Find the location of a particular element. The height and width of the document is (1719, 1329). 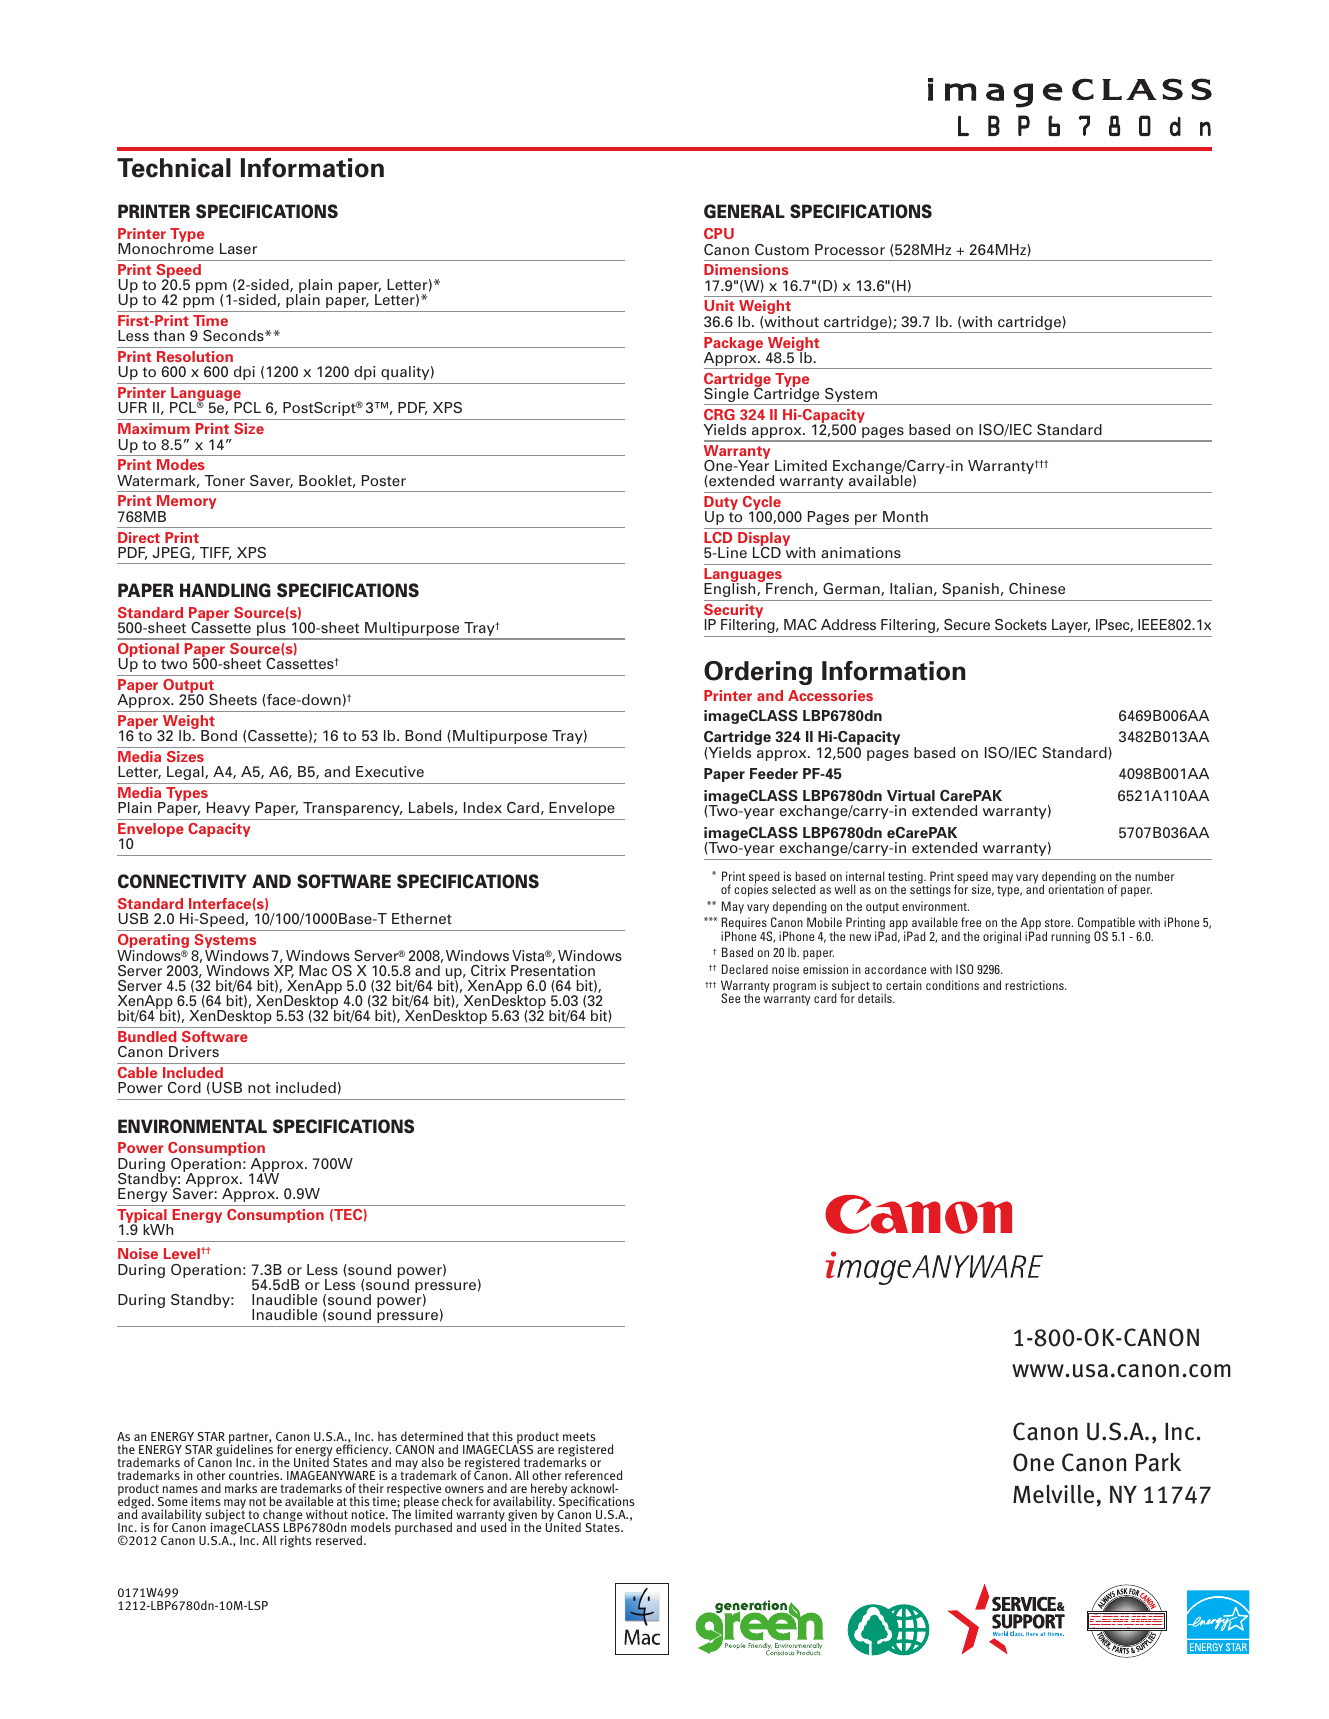

Laser is located at coordinates (238, 248).
